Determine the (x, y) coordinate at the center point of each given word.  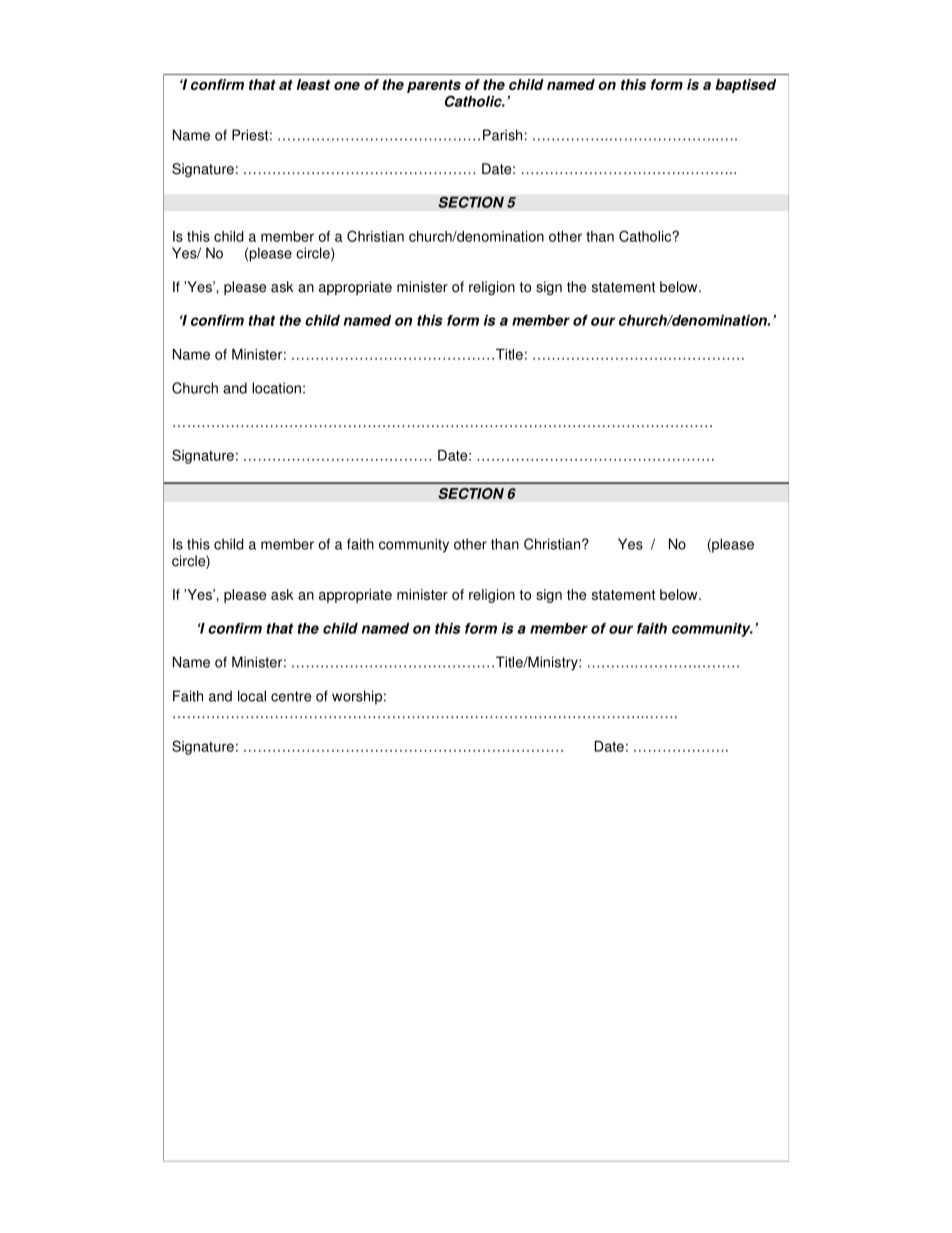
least (313, 84)
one (347, 85)
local (252, 696)
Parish (502, 135)
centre (291, 696)
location (276, 388)
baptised (745, 86)
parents (434, 86)
